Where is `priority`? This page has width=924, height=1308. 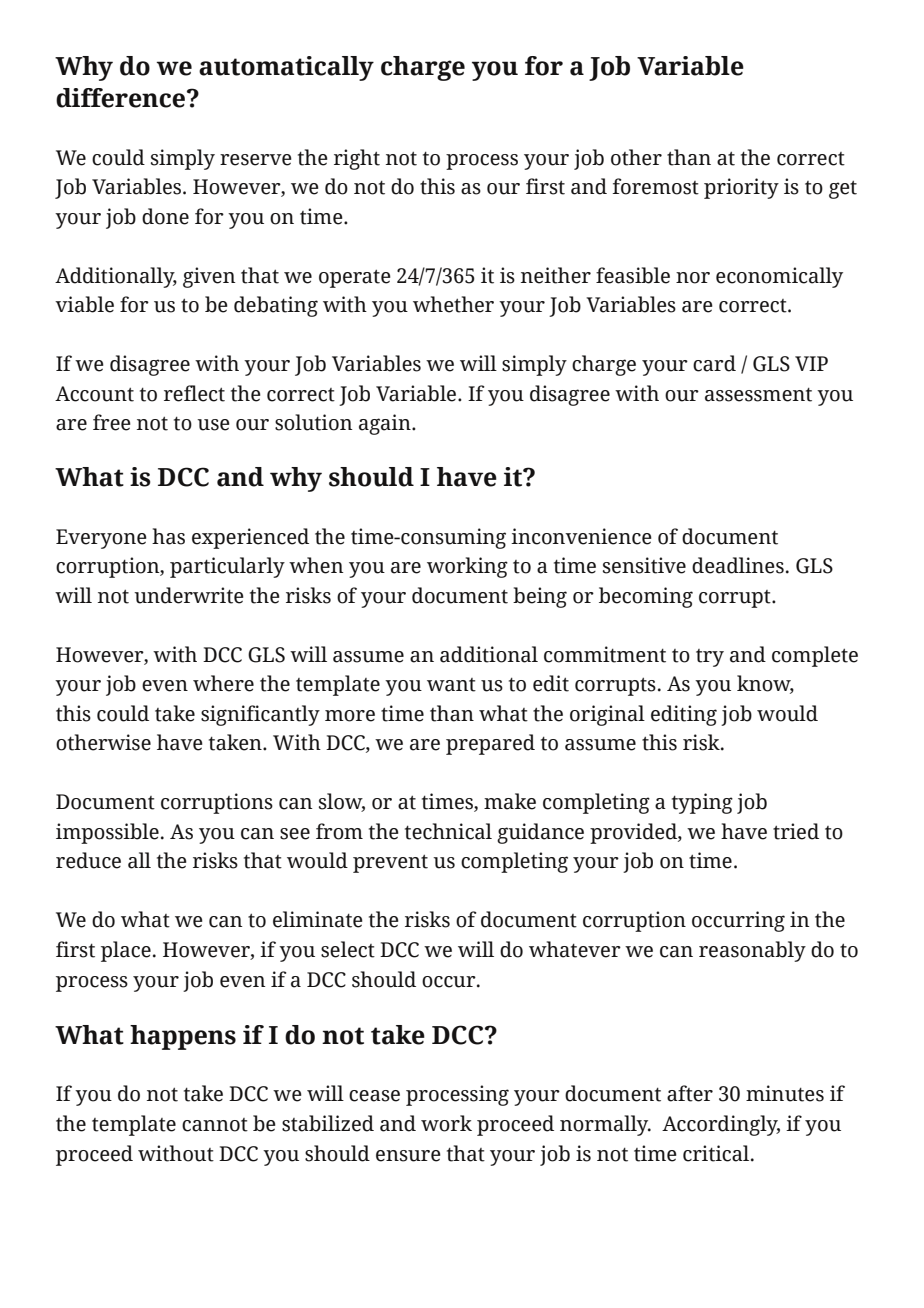
priority is located at coordinates (741, 188).
